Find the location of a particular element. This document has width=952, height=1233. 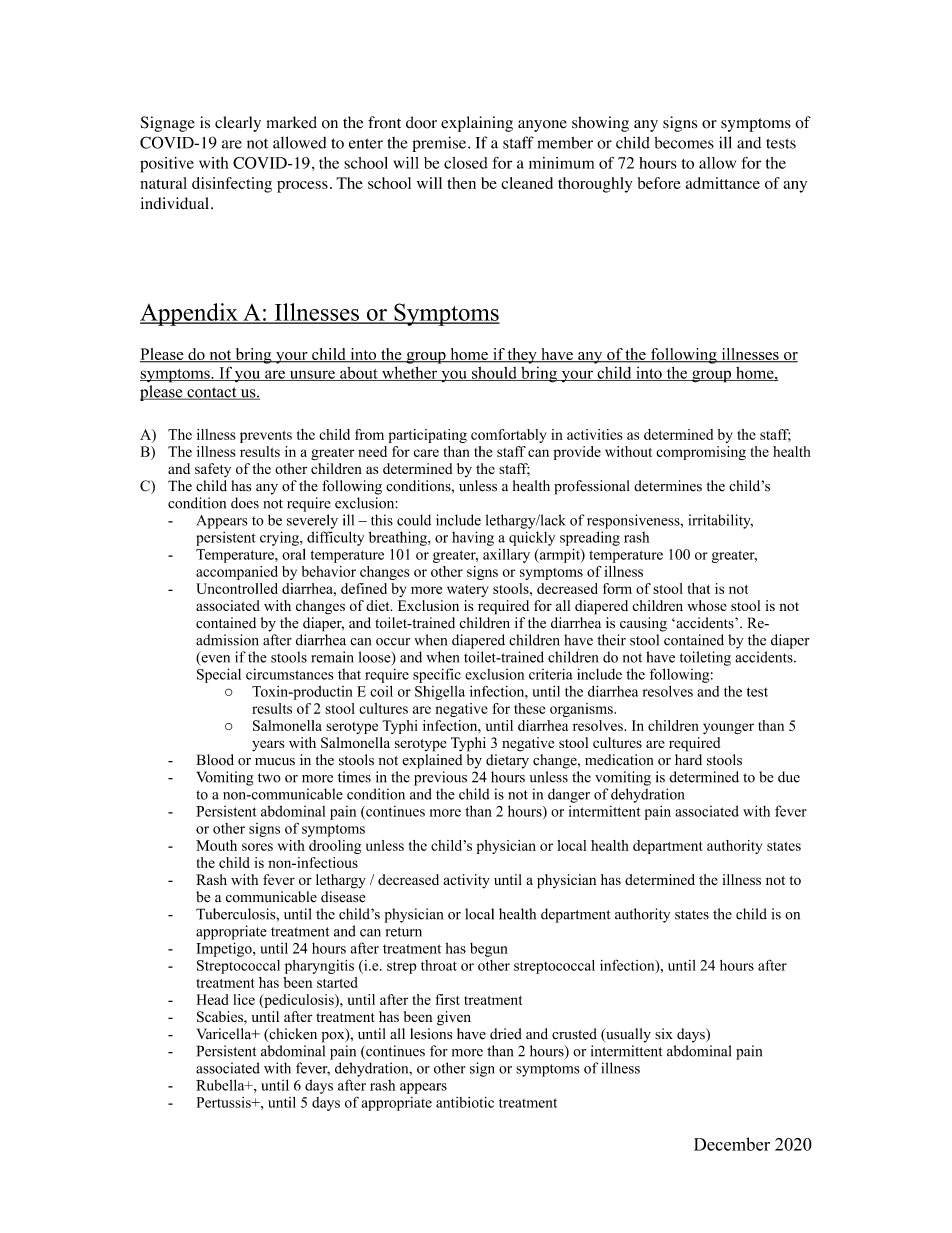

clearly is located at coordinates (238, 124).
